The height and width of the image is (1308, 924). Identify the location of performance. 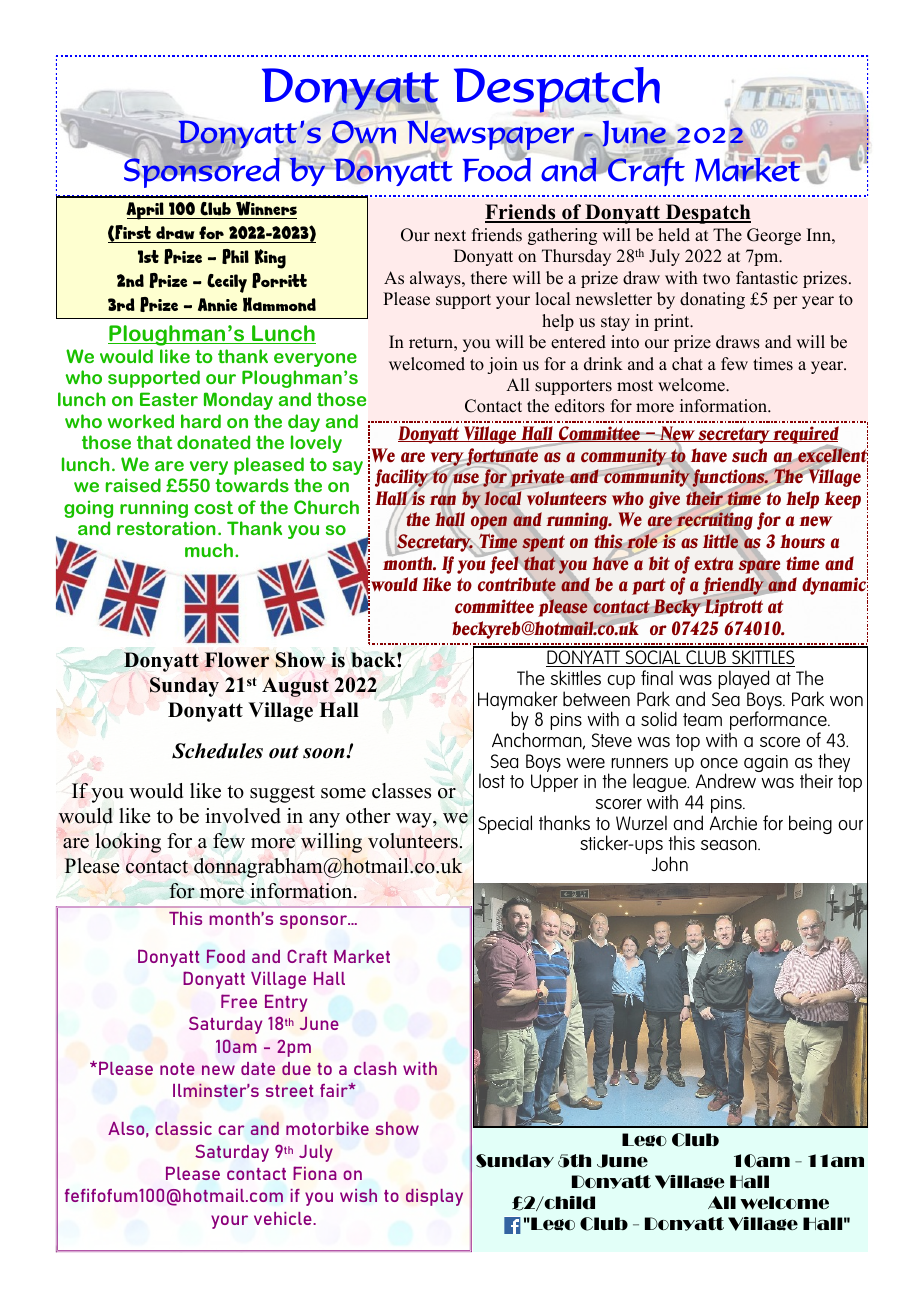
(779, 722).
